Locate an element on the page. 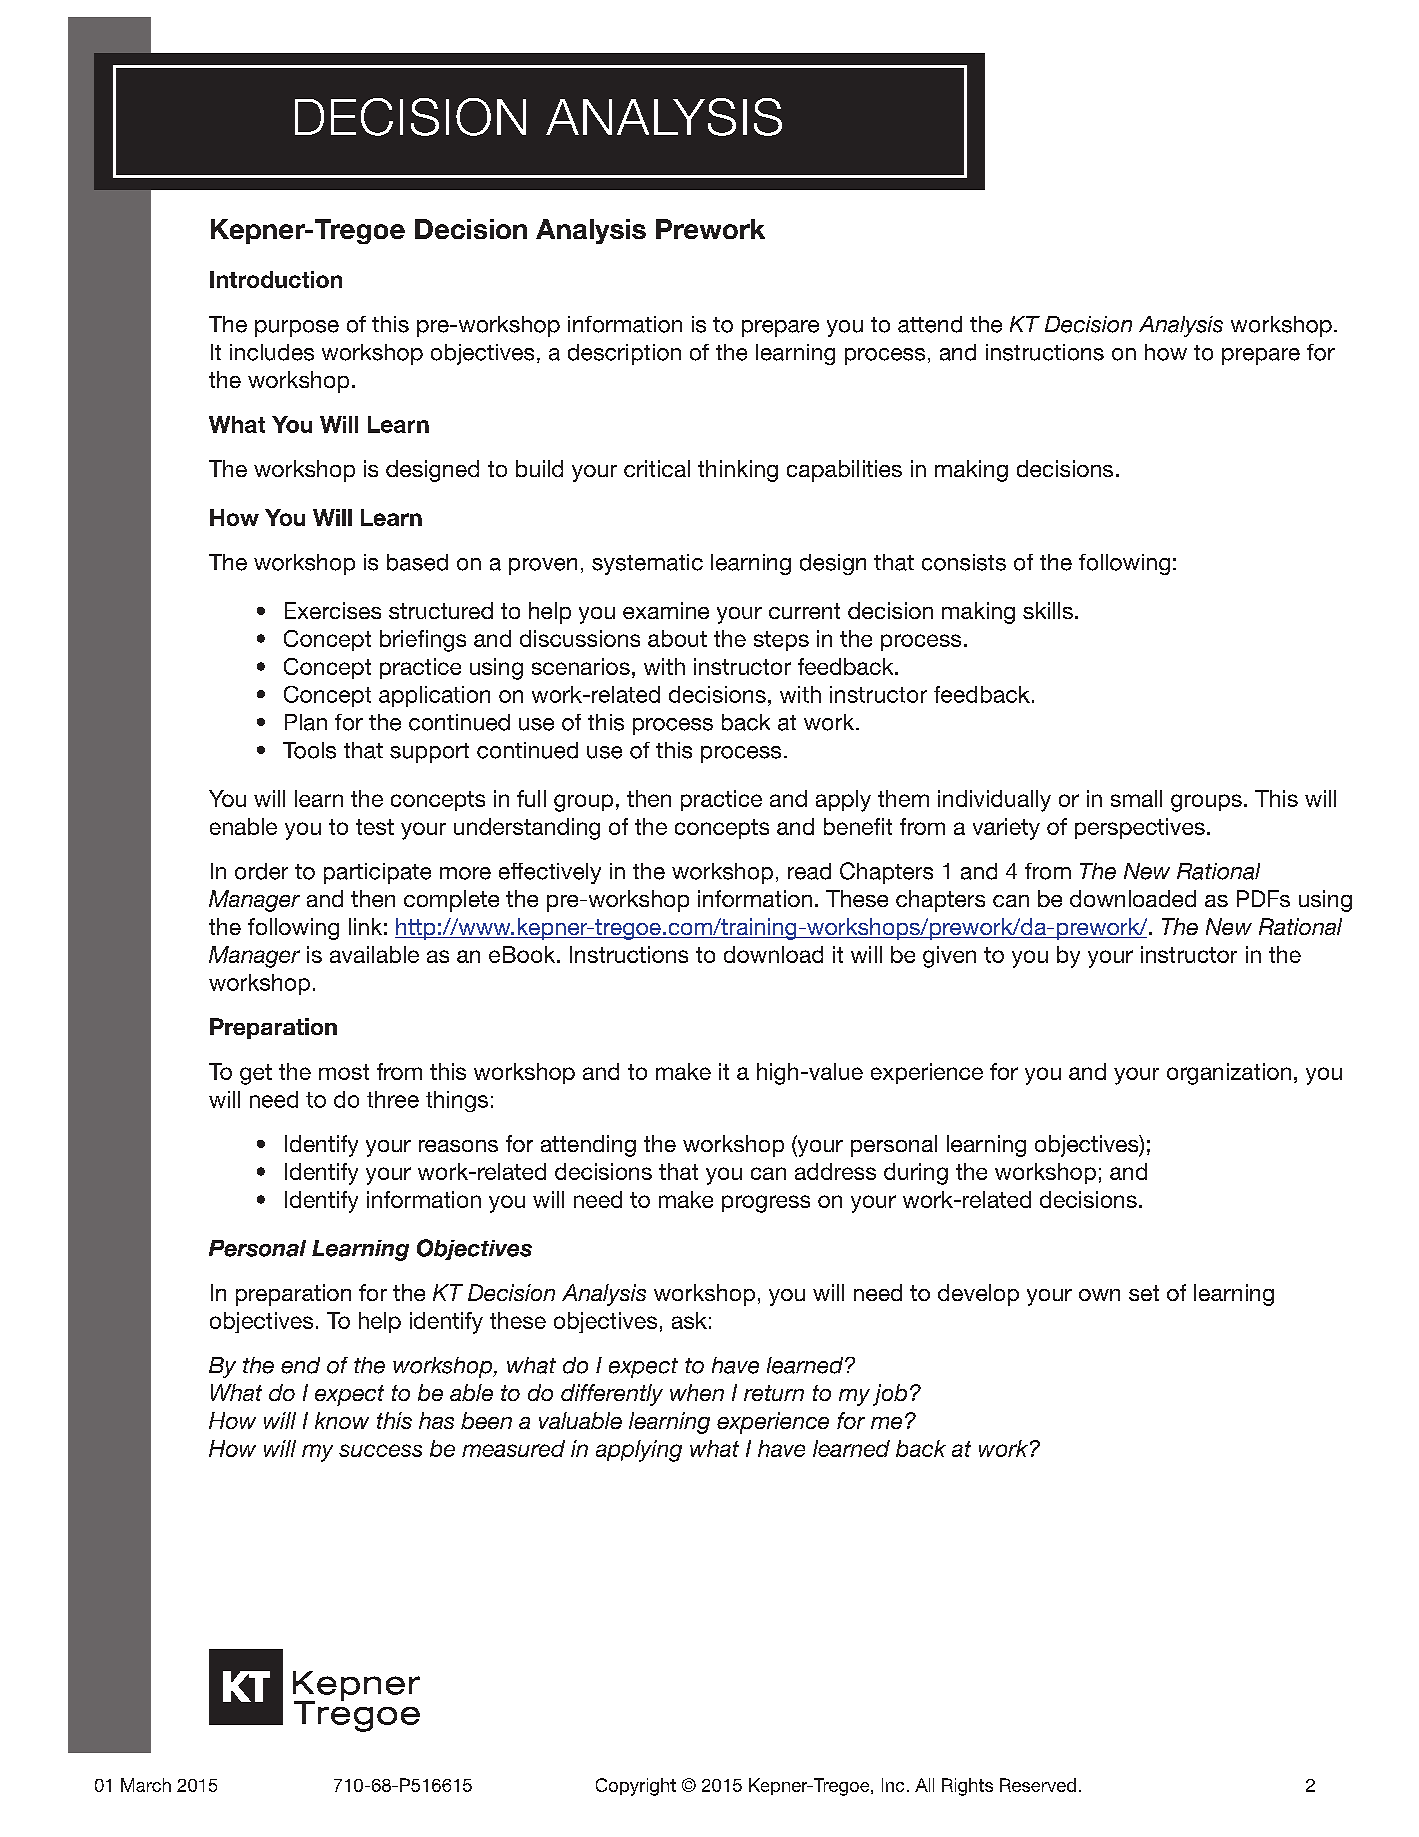 The height and width of the image is (1837, 1419). get is located at coordinates (256, 1074).
